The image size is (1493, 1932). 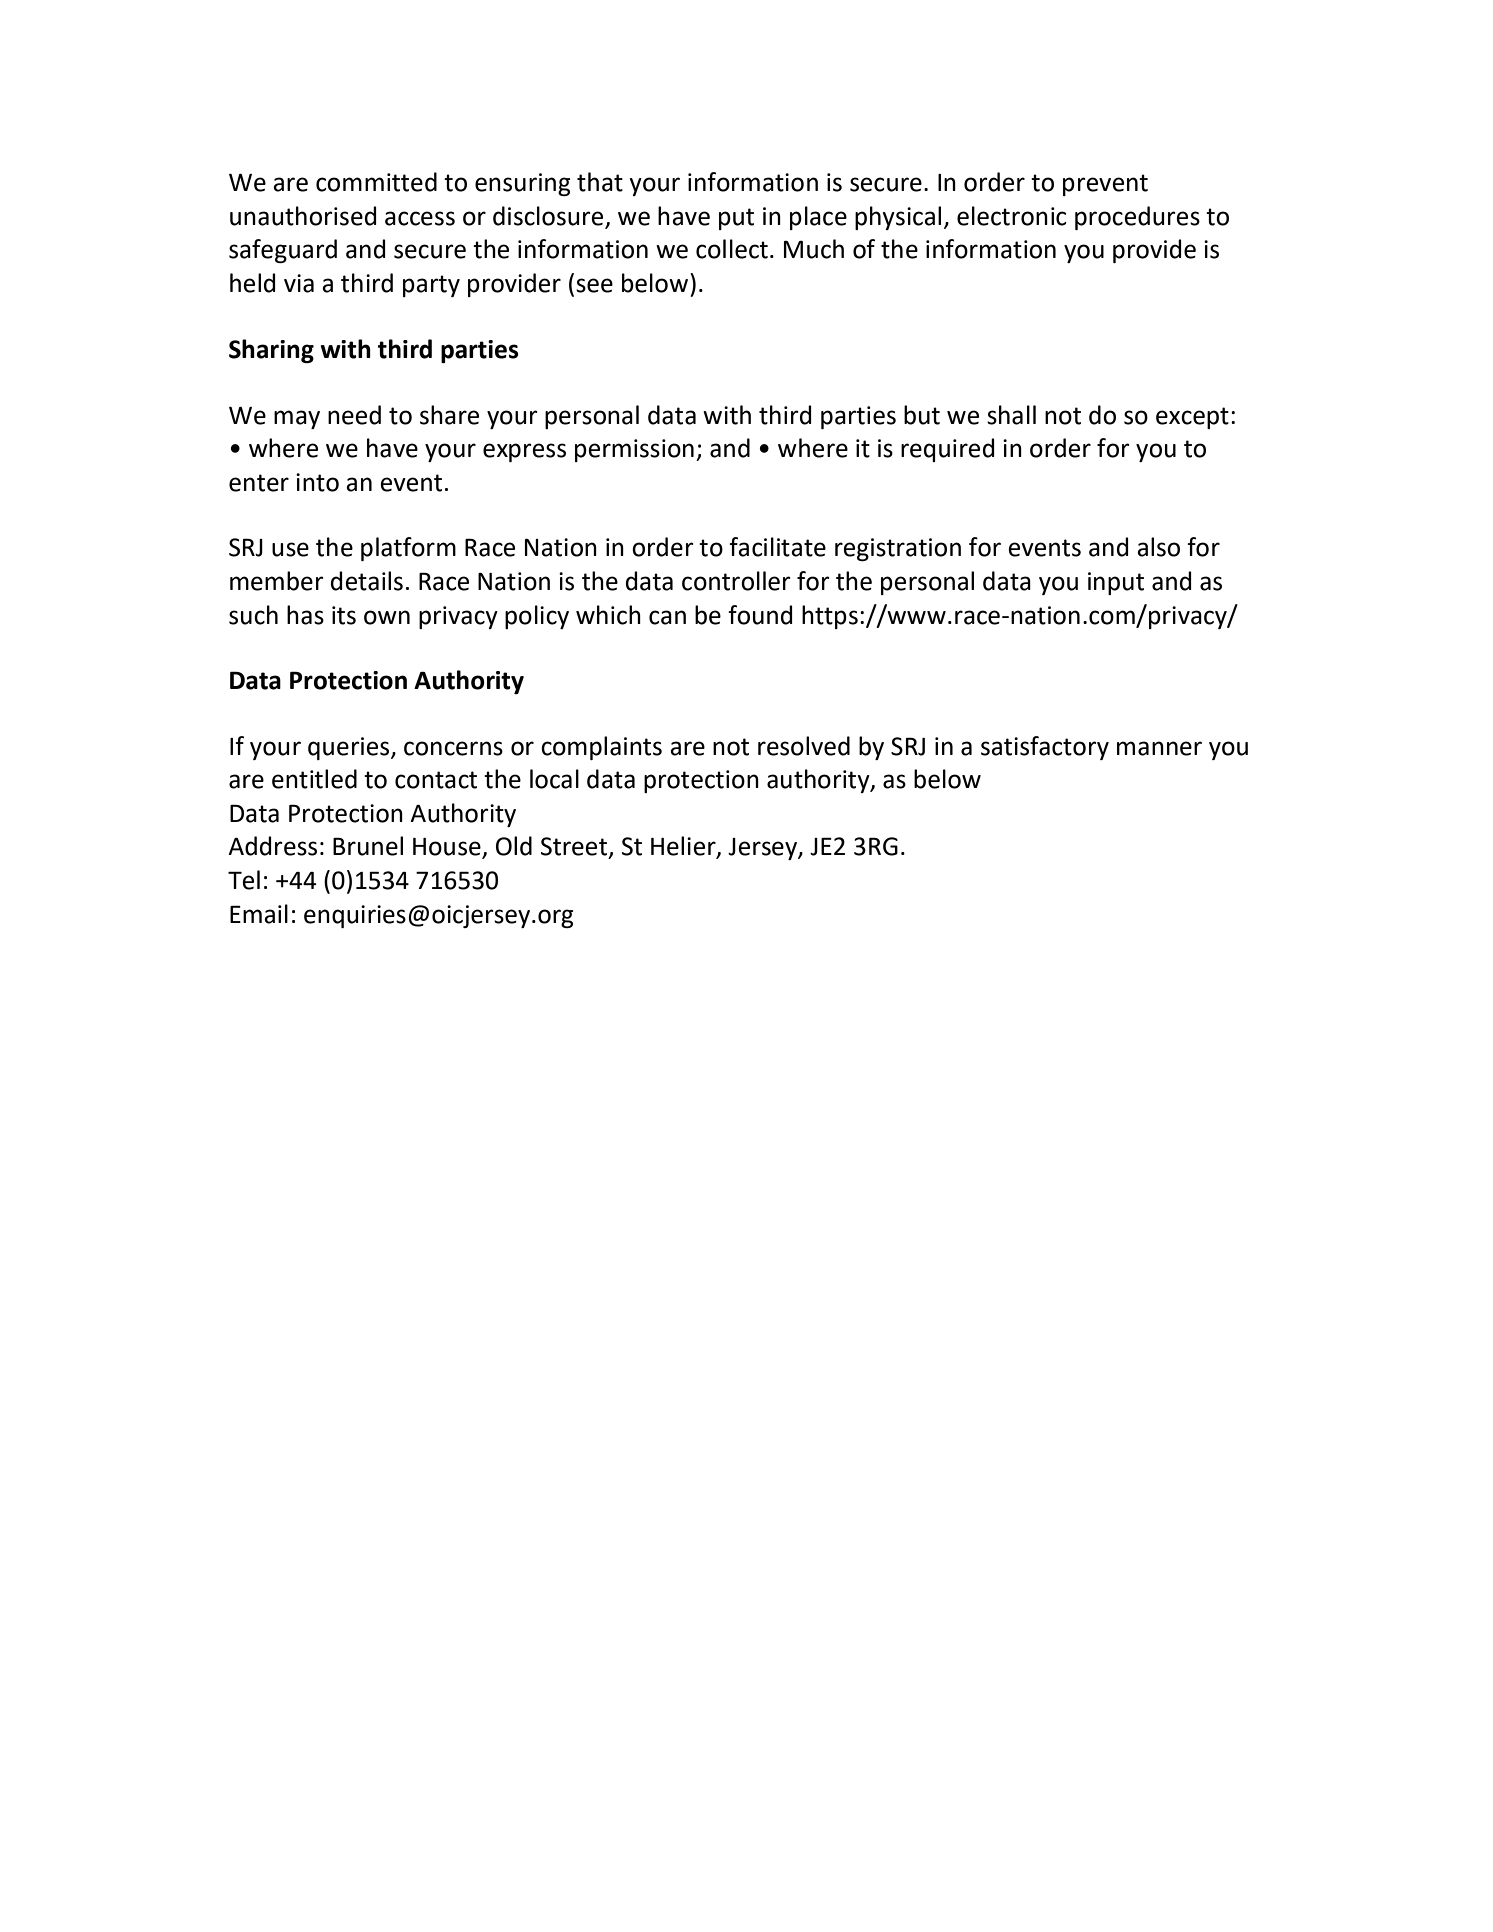 What do you see at coordinates (354, 415) in the page?
I see `need` at bounding box center [354, 415].
